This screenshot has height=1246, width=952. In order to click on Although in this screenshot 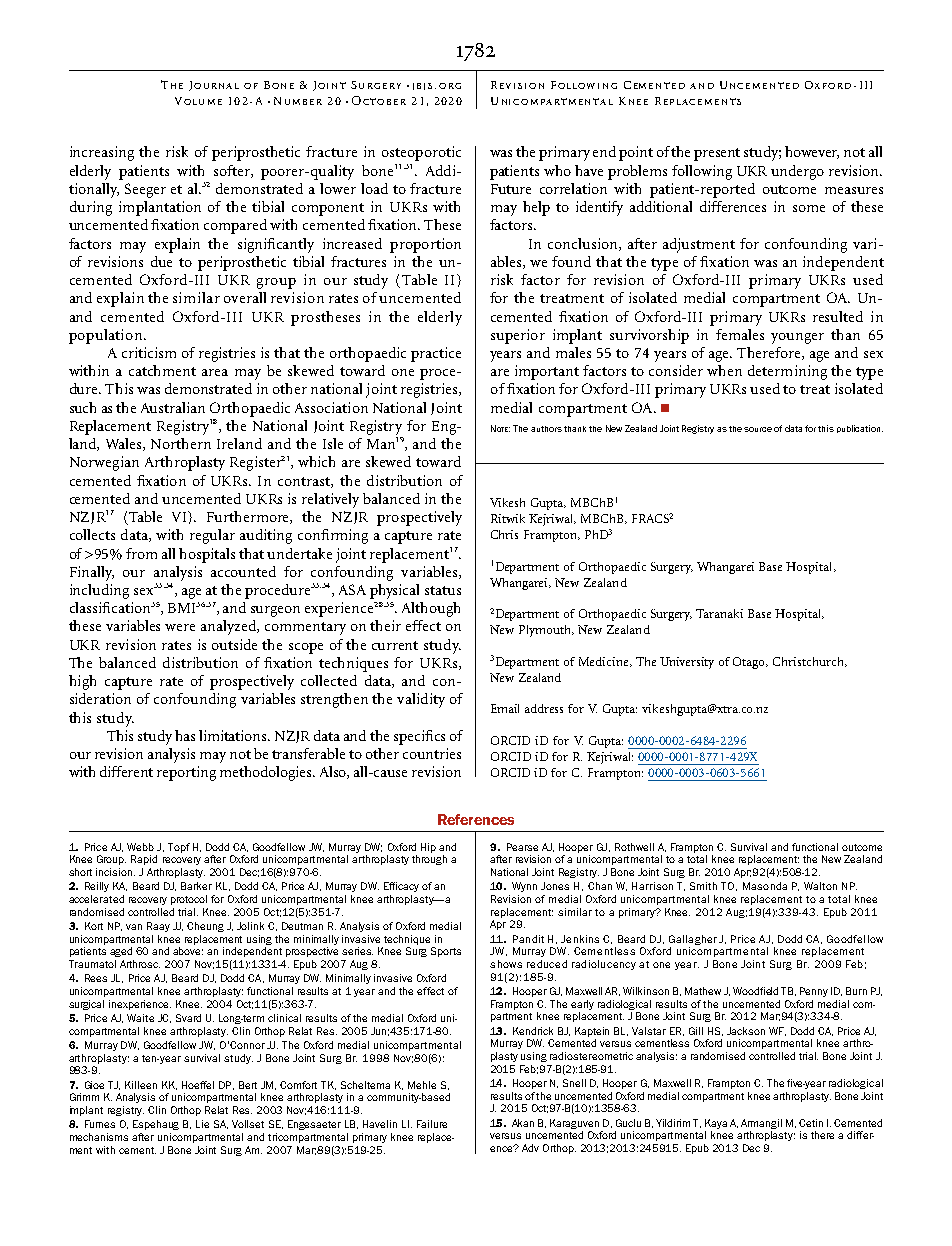, I will do `click(431, 609)`.
